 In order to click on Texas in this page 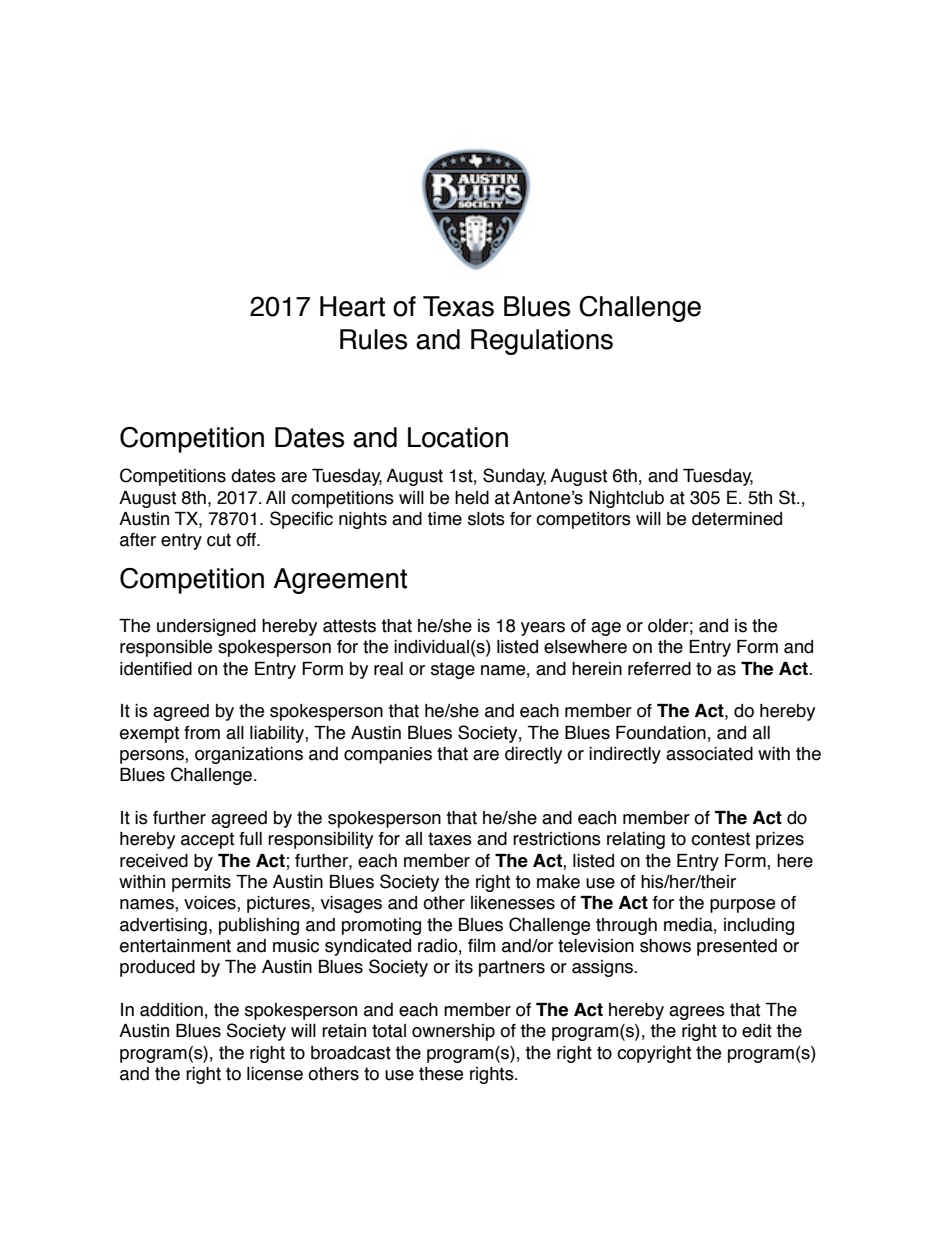, I will do `click(458, 306)`.
